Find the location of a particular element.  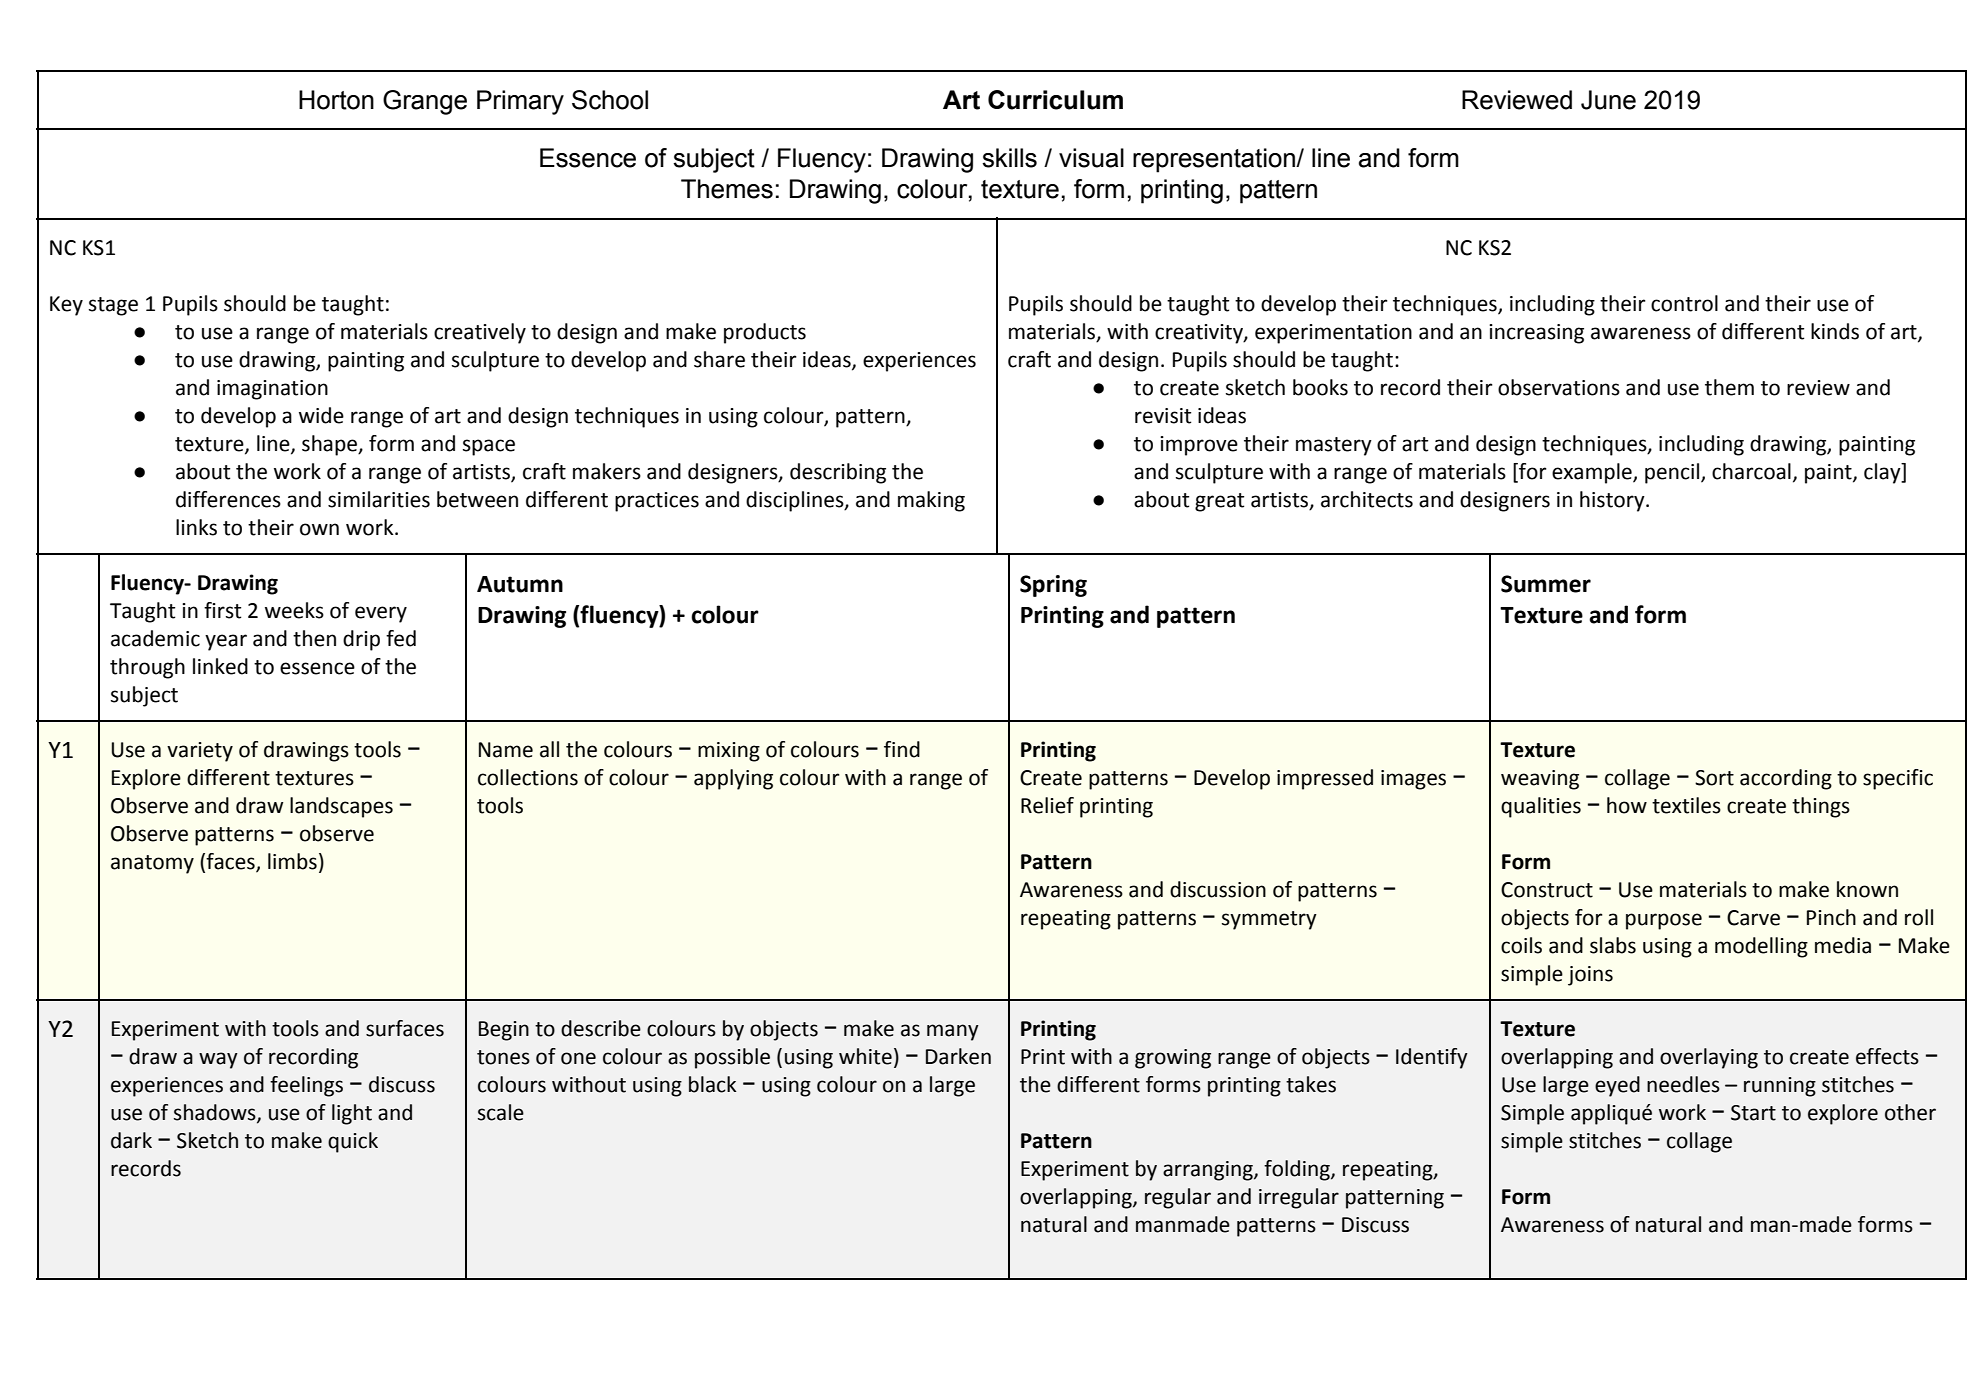

June is located at coordinates (1608, 100).
